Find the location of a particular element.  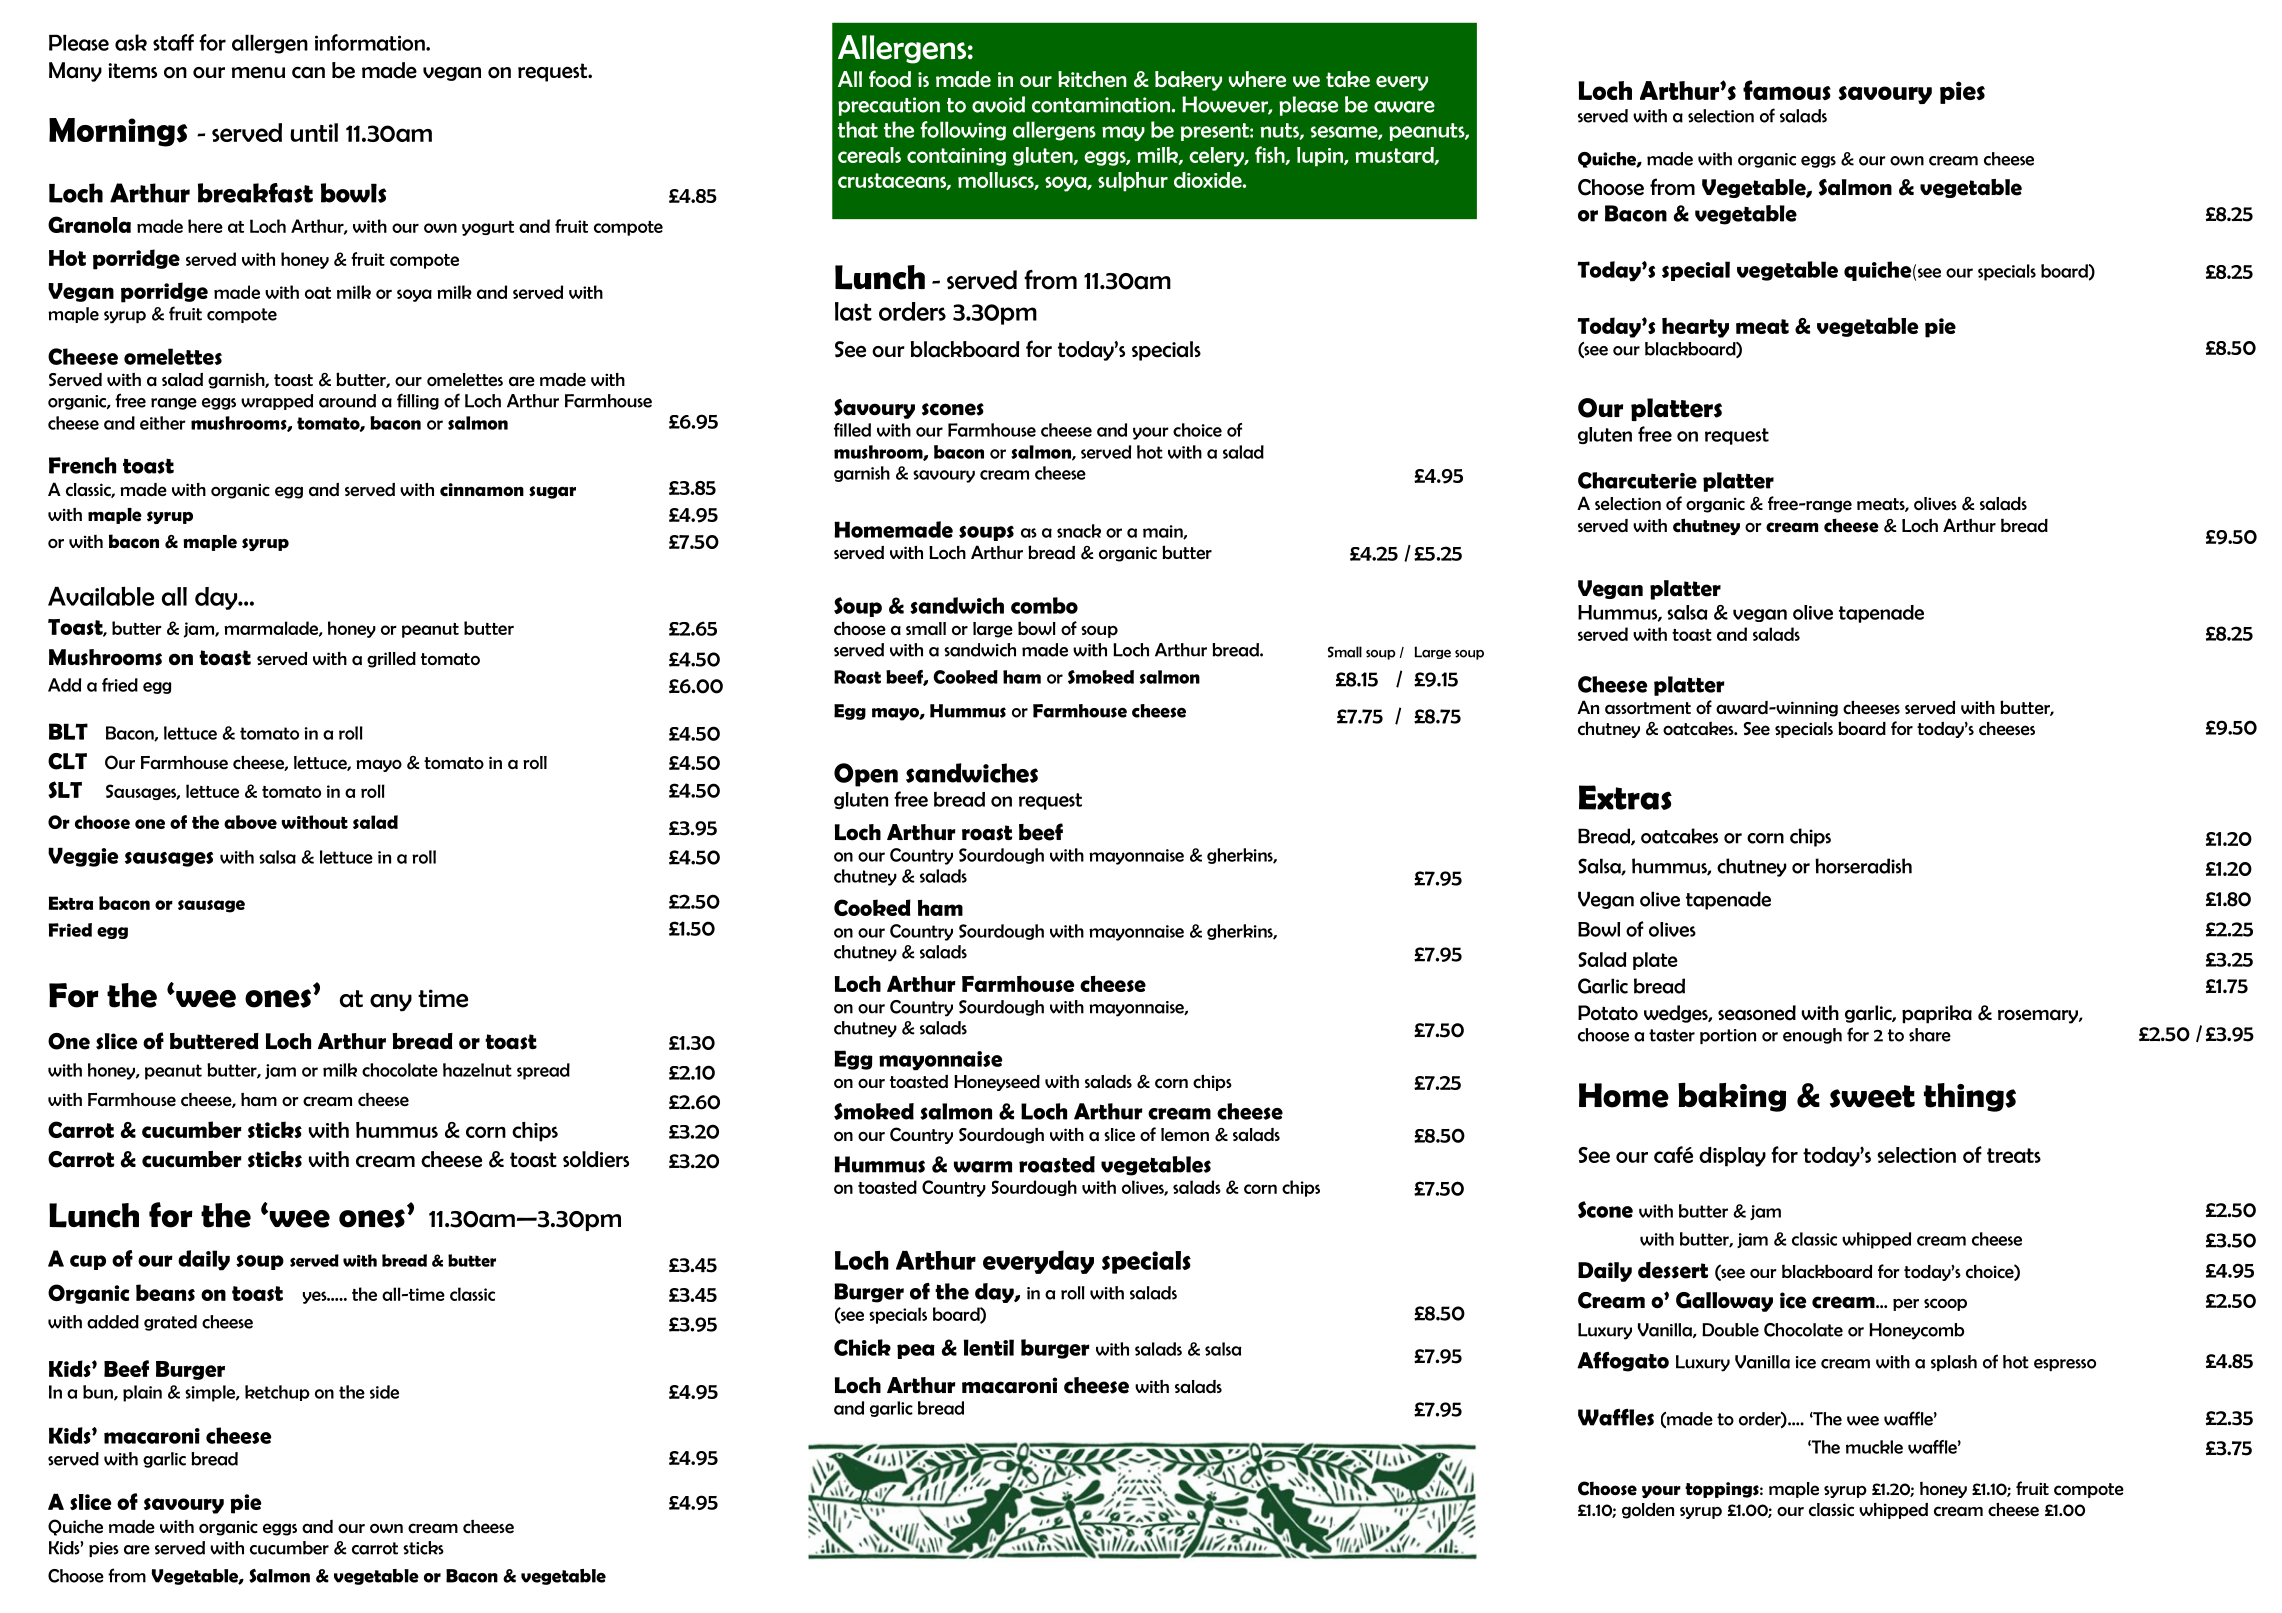

Available is located at coordinates (101, 596).
